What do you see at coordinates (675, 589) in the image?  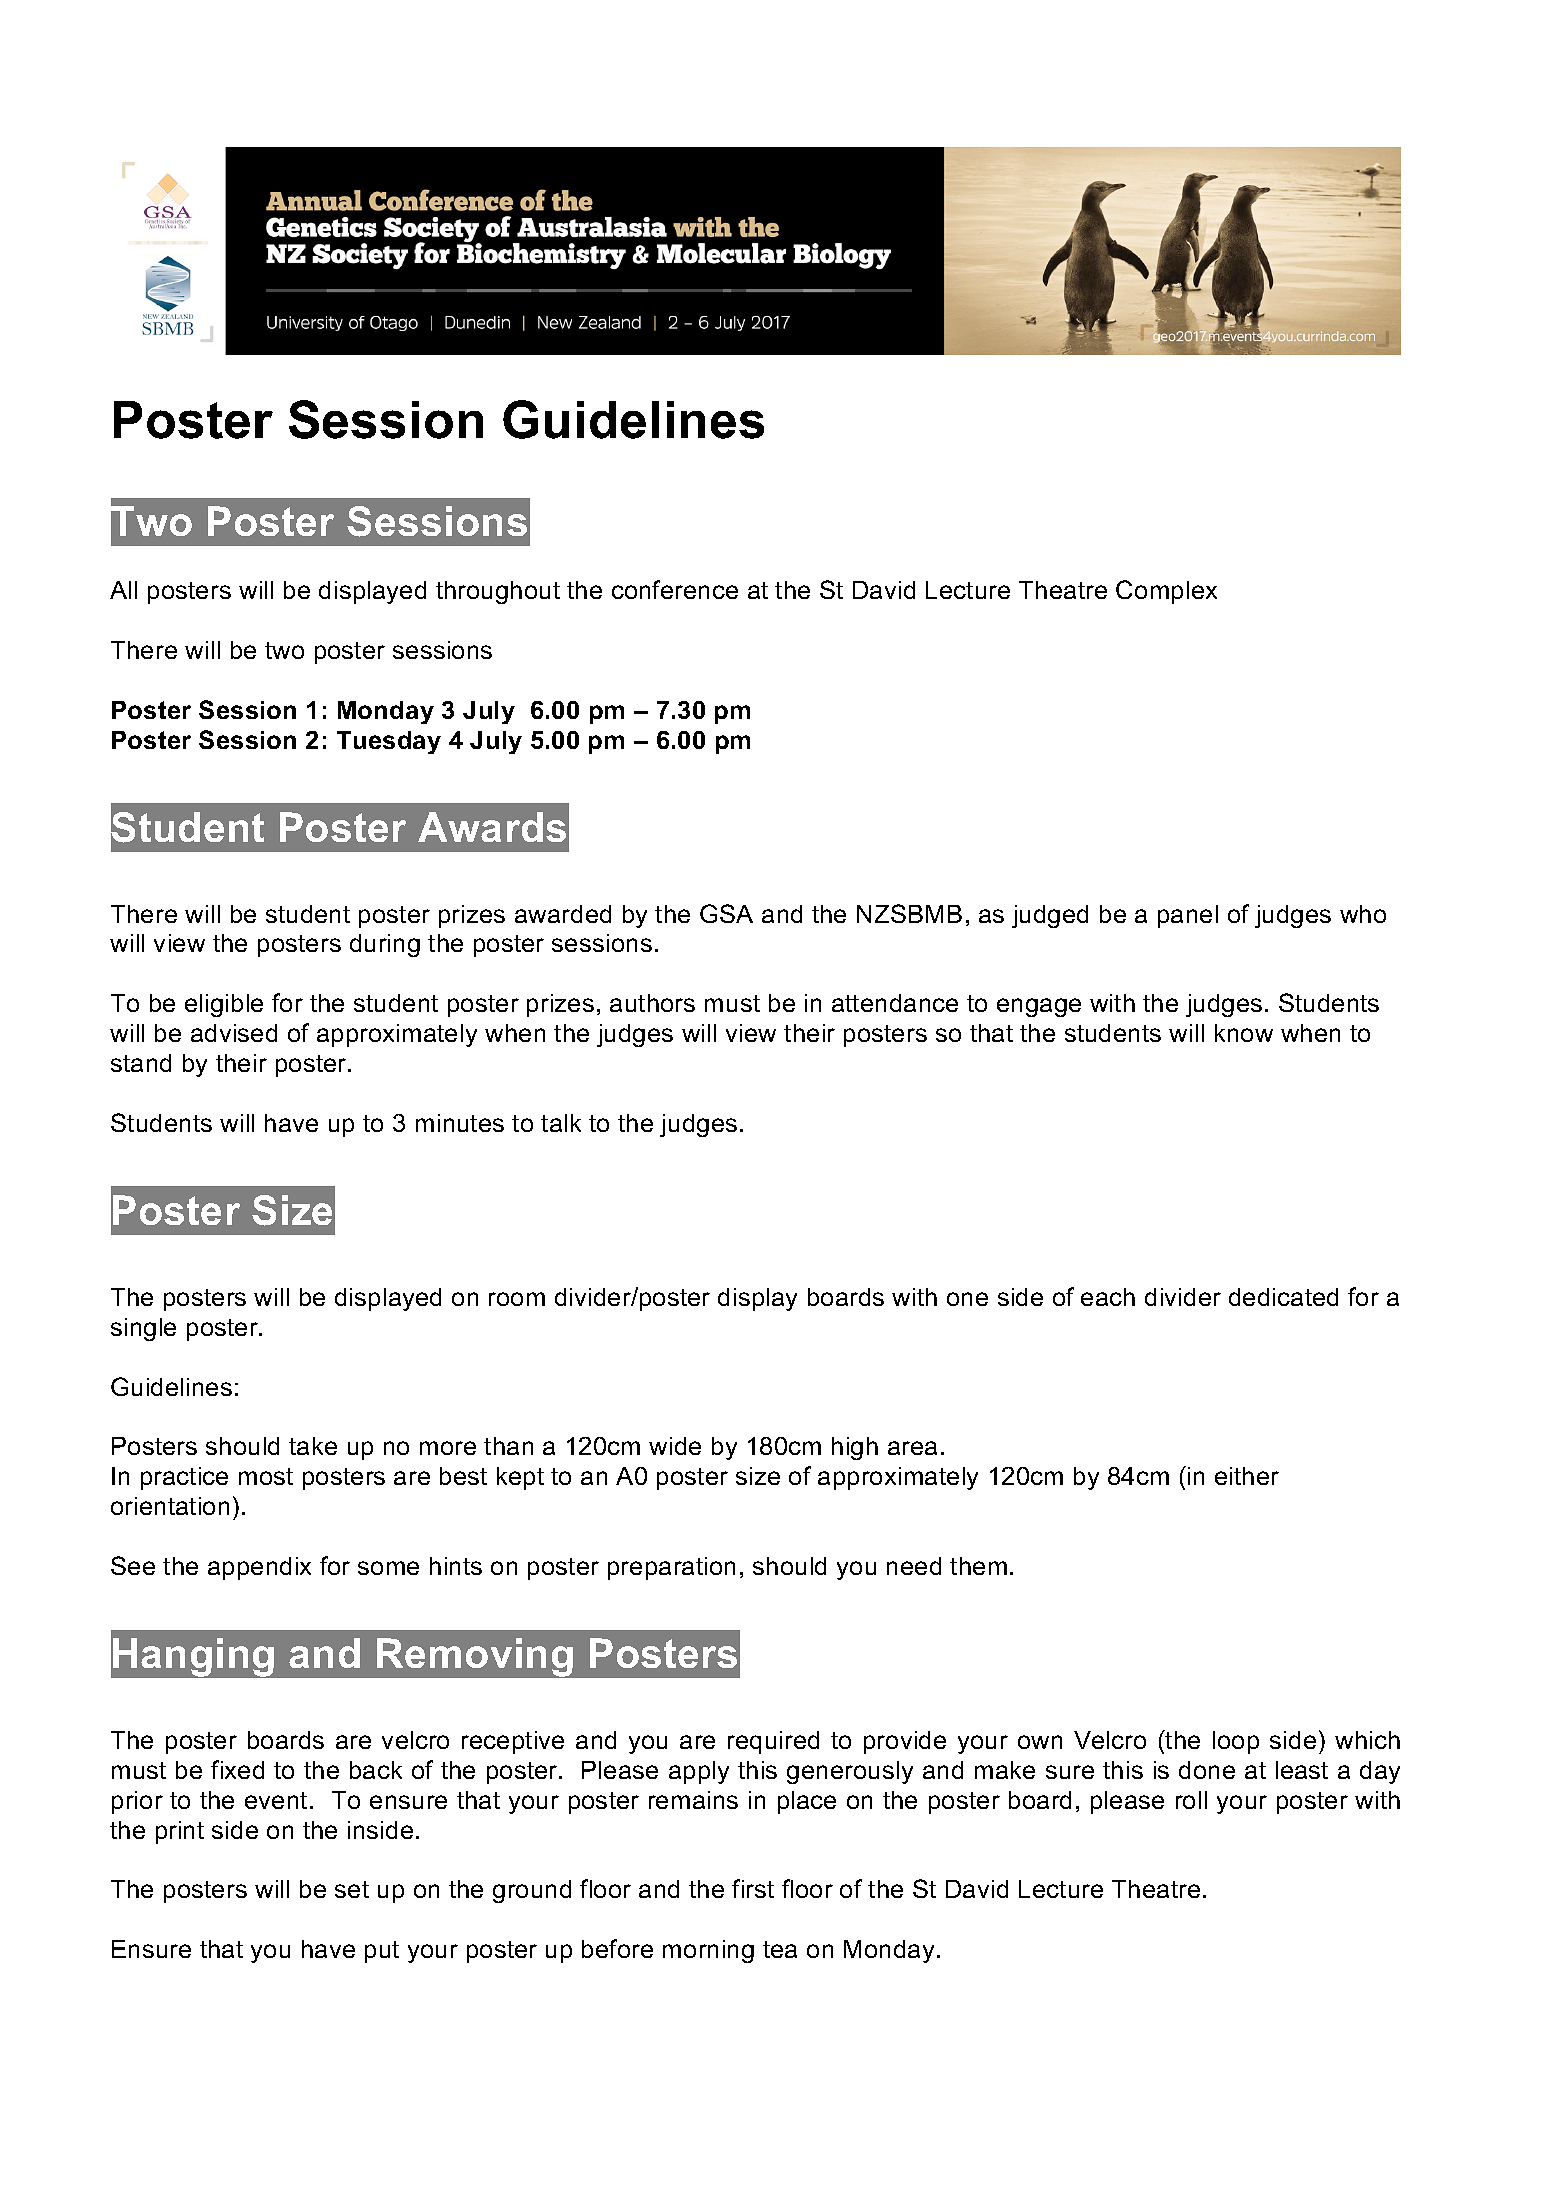 I see `conference` at bounding box center [675, 589].
